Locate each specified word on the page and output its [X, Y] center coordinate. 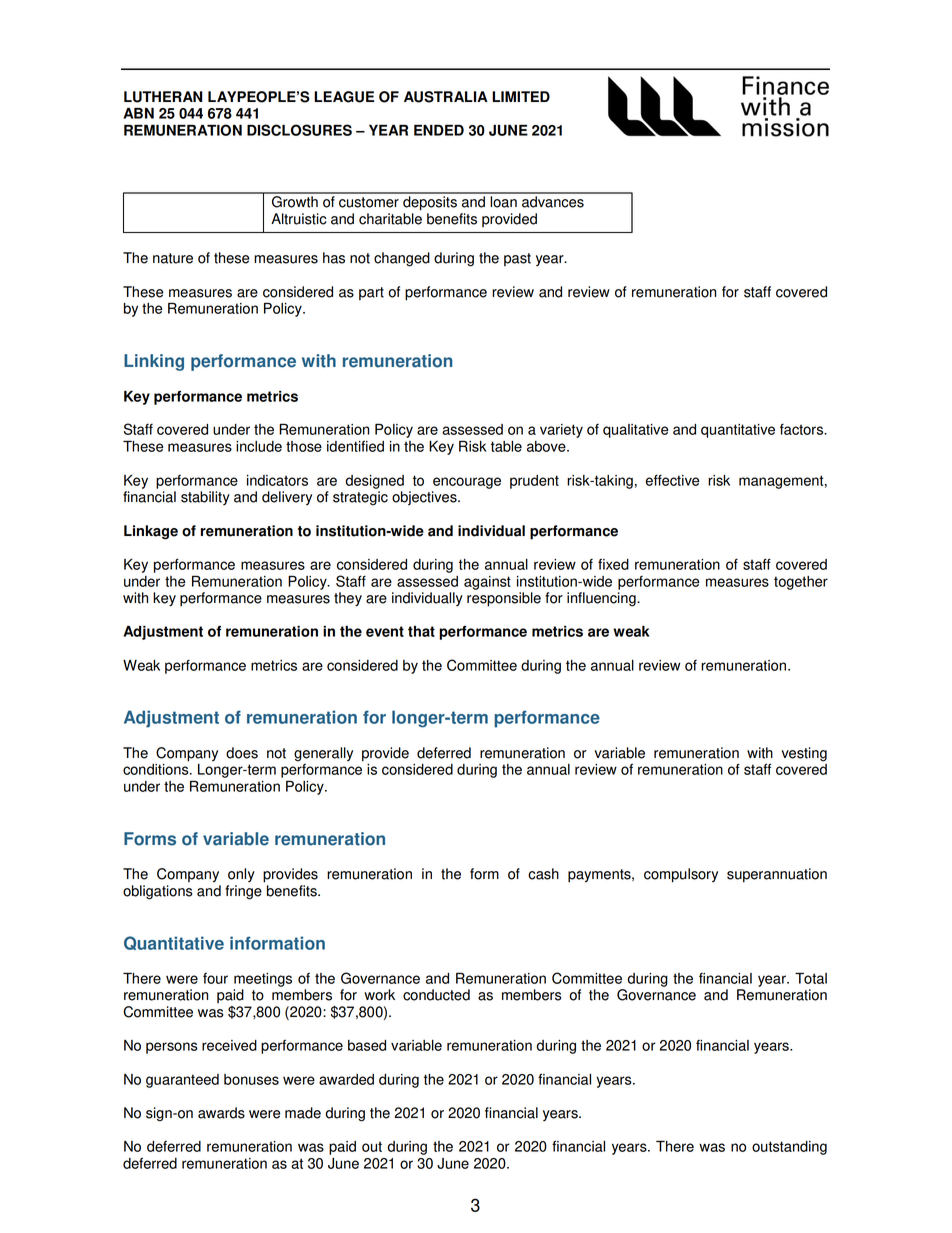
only [241, 875]
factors [803, 429]
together [801, 583]
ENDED [439, 130]
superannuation [777, 875]
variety [561, 431]
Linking [154, 362]
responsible [504, 599]
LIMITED [521, 96]
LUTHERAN [163, 97]
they [348, 599]
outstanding [789, 1148]
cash [543, 874]
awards [221, 1113]
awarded [346, 1079]
